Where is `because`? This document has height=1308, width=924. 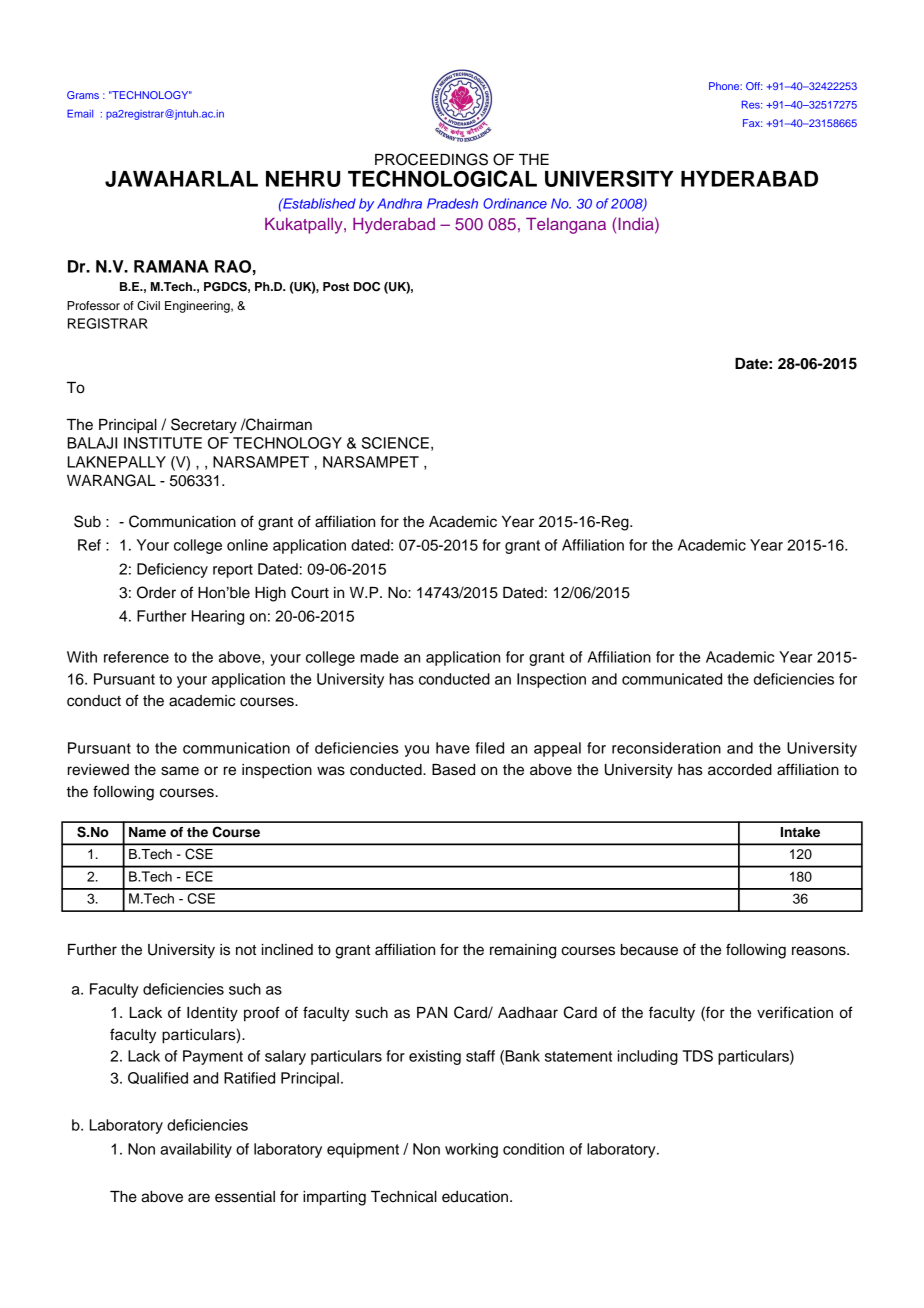 because is located at coordinates (649, 950).
